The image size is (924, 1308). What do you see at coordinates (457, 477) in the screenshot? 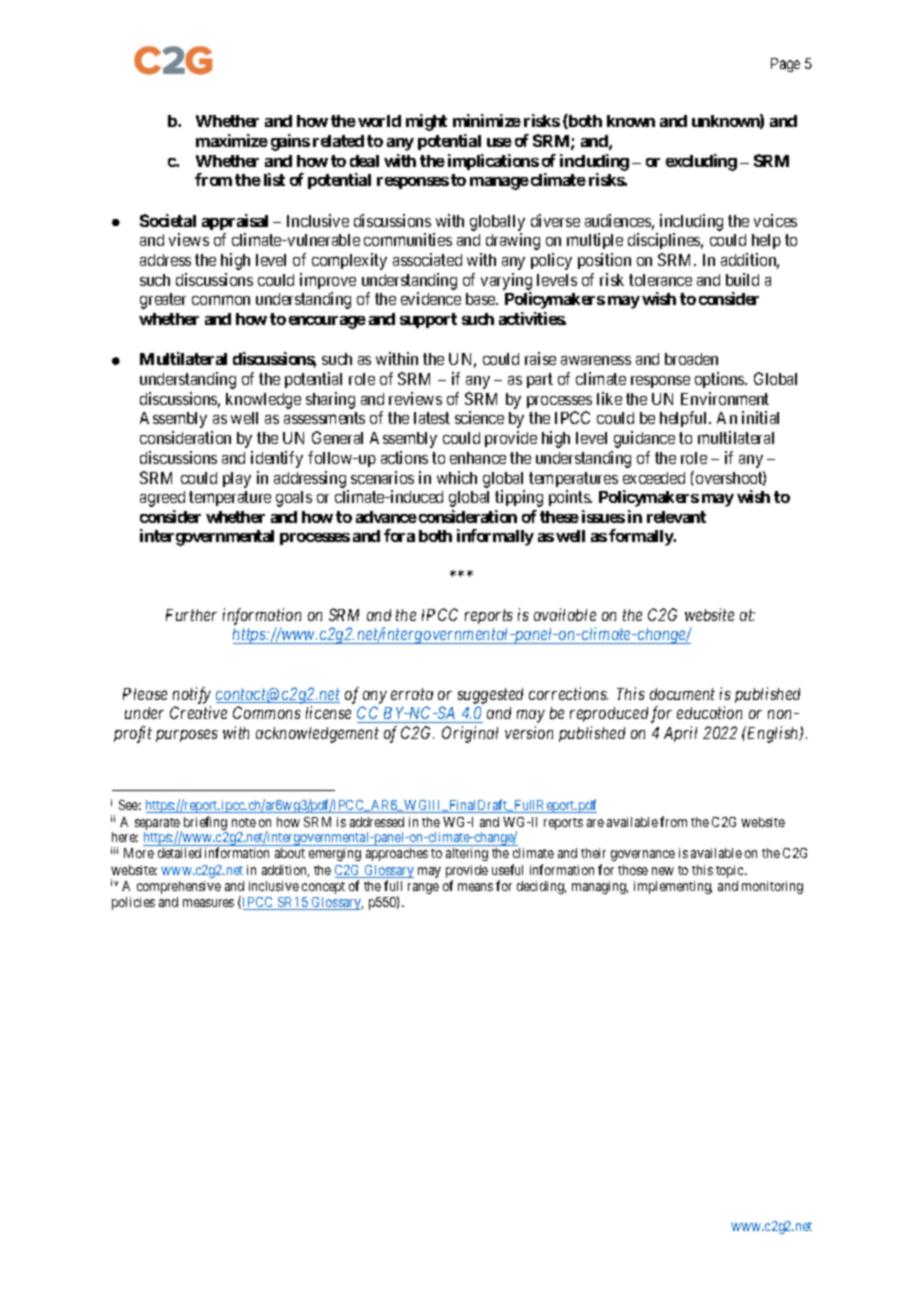
I see `which` at bounding box center [457, 477].
